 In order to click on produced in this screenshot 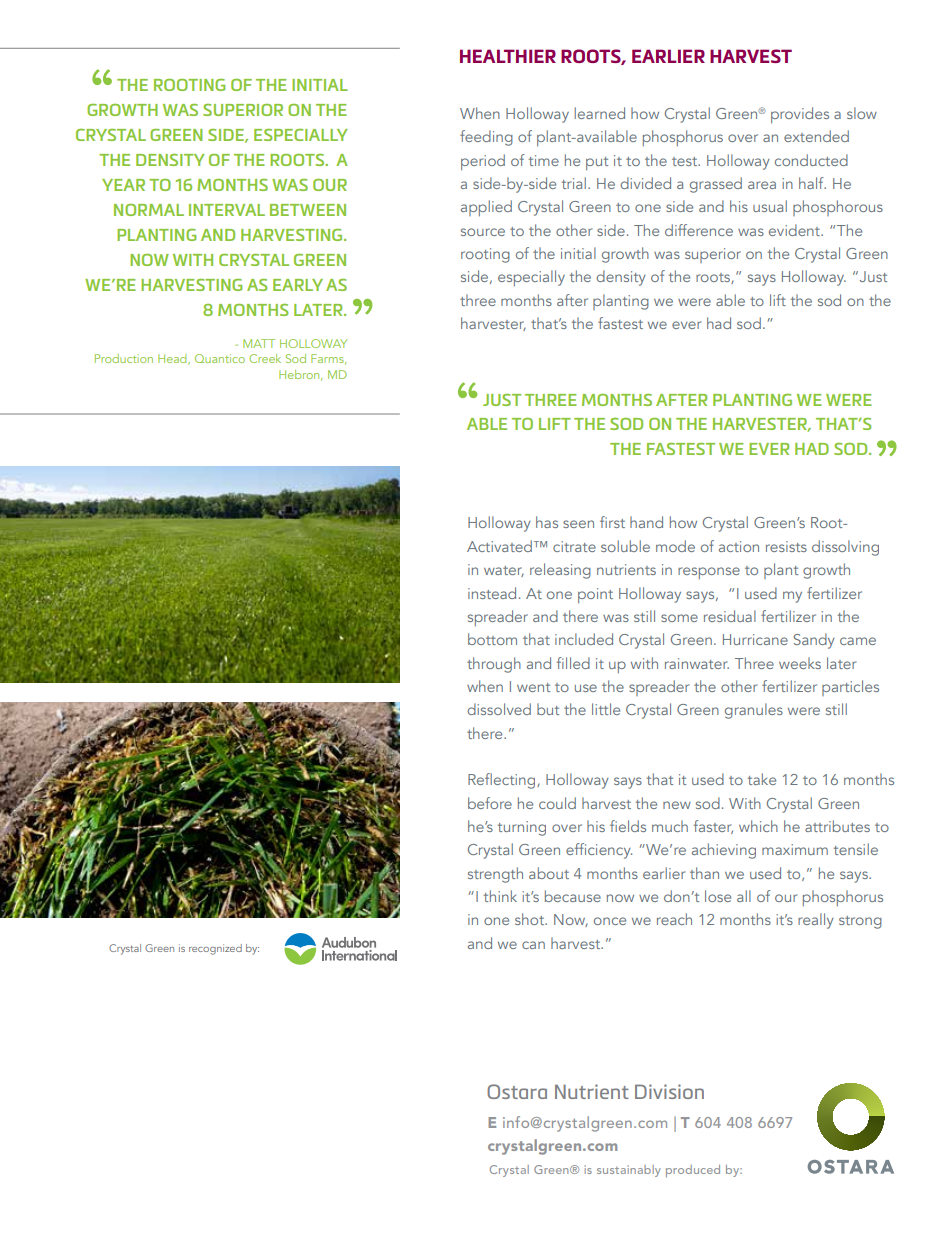, I will do `click(693, 1171)`.
